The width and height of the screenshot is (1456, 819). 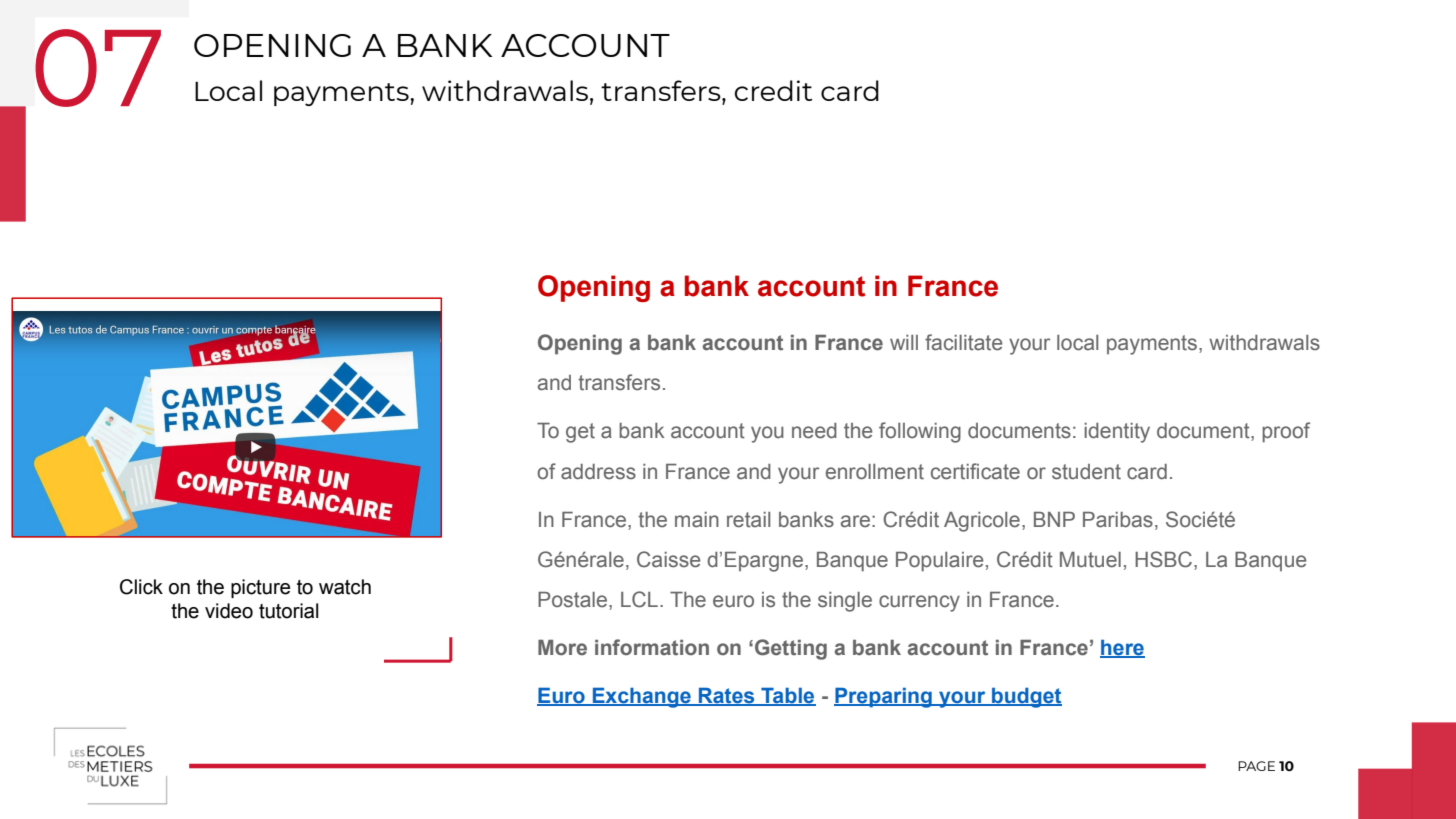 What do you see at coordinates (1286, 432) in the screenshot?
I see `proof` at bounding box center [1286, 432].
